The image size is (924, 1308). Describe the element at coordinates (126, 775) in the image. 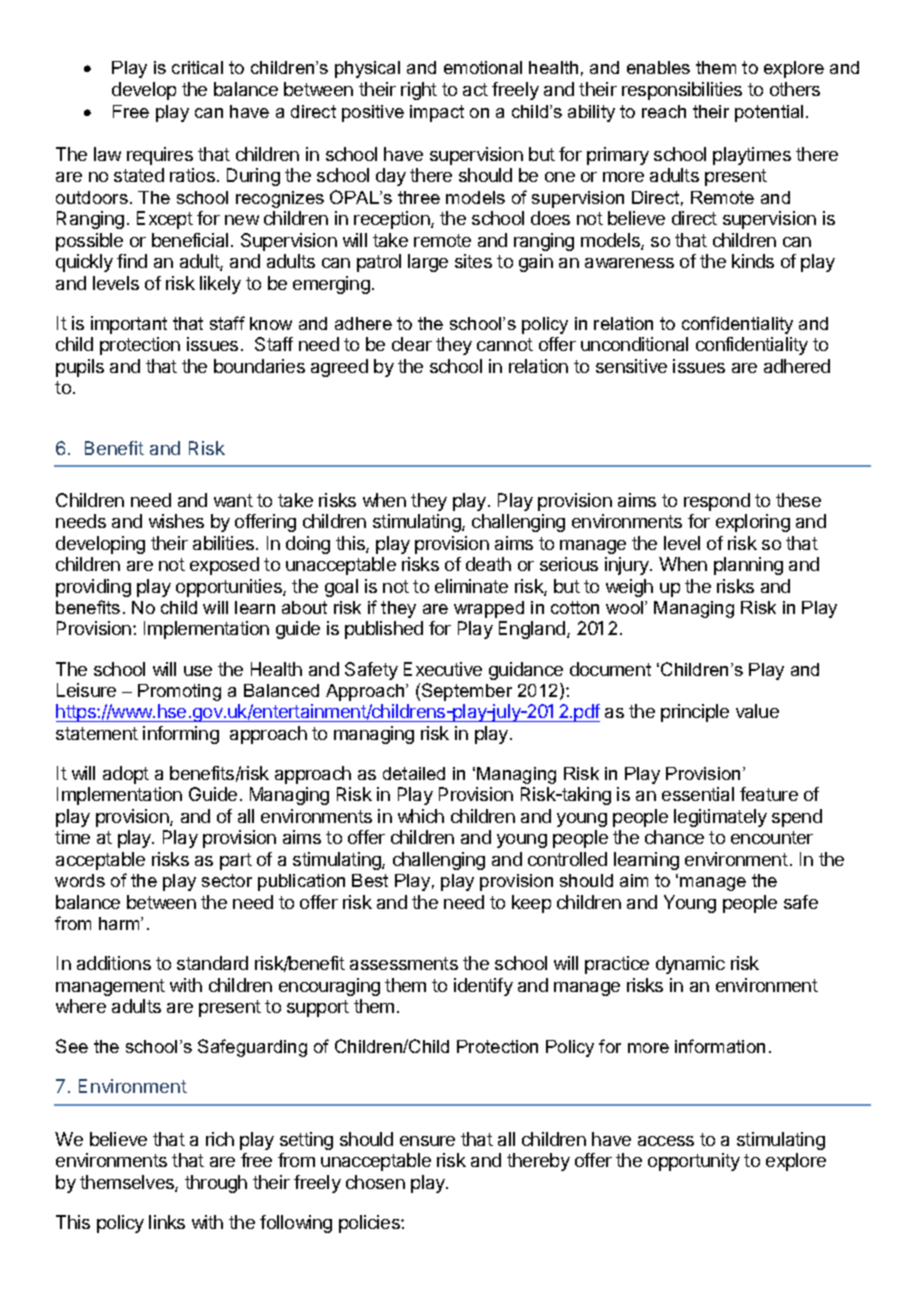

I see `adopt` at that location.
